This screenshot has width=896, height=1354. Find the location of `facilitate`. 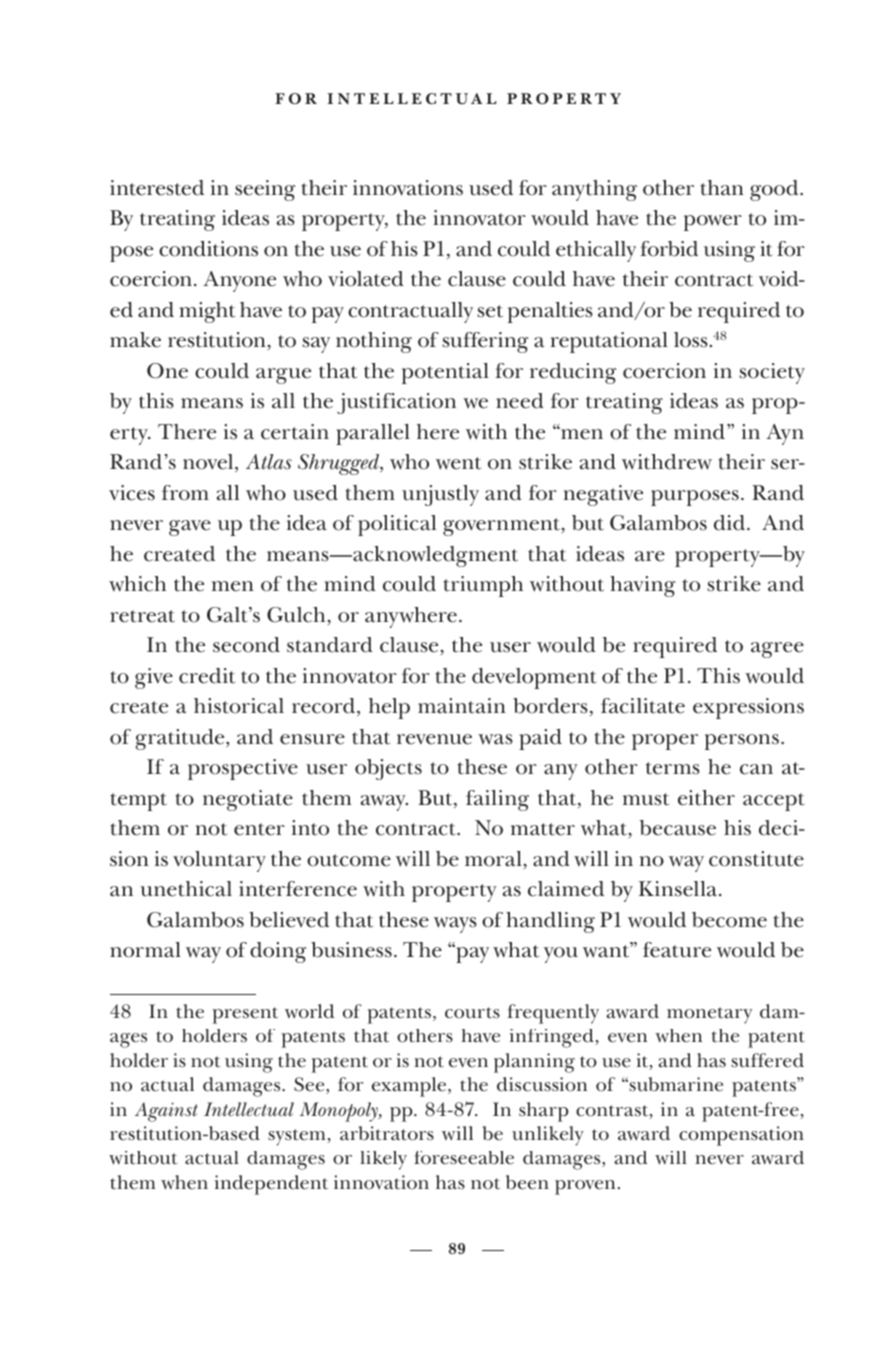

facilitate is located at coordinates (643, 706).
